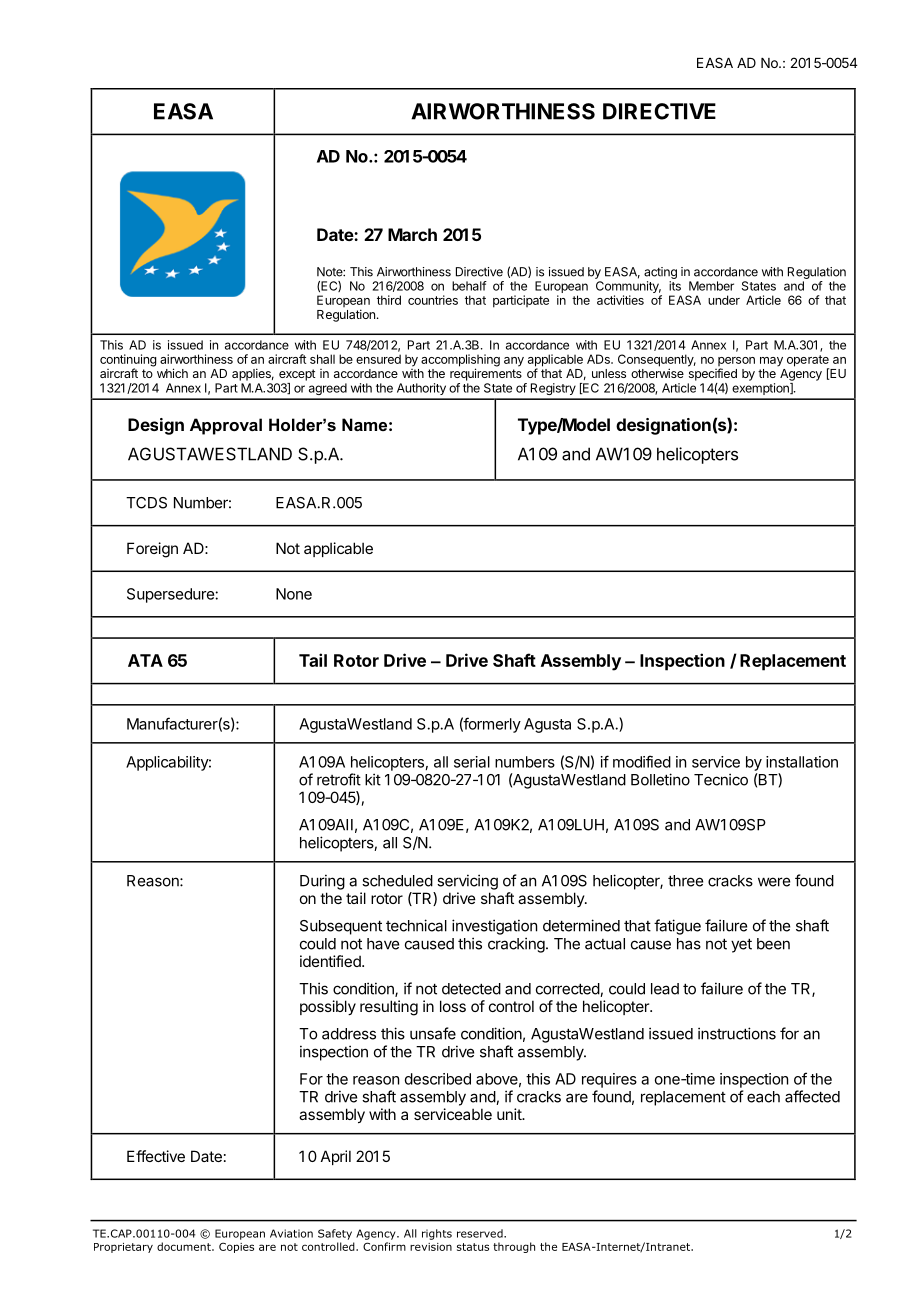 The image size is (924, 1308). What do you see at coordinates (774, 882) in the image?
I see `were` at bounding box center [774, 882].
